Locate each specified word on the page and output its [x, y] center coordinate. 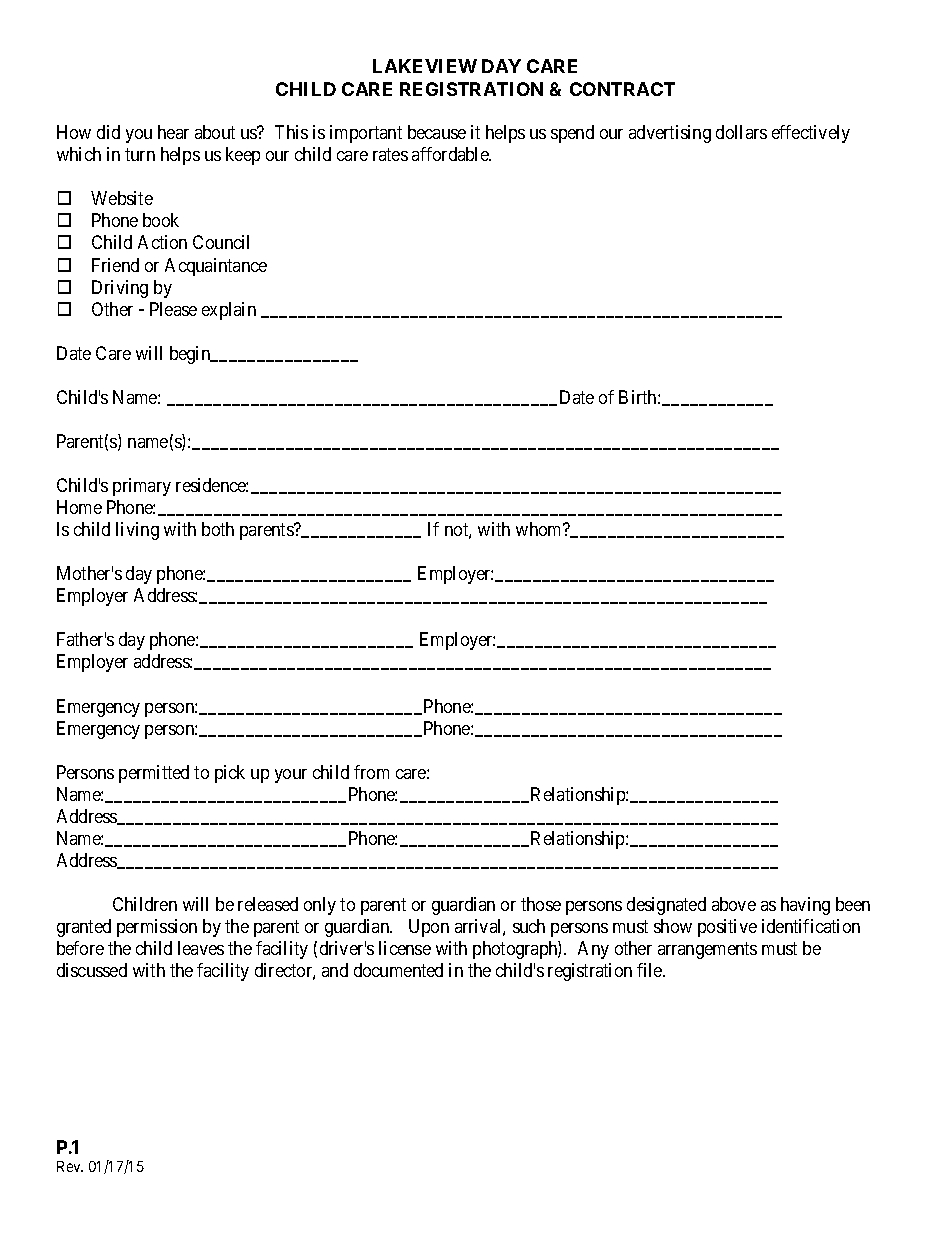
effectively [811, 134]
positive [727, 928]
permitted [154, 774]
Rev [70, 1166]
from [371, 772]
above [734, 904]
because [437, 132]
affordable [451, 154]
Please [173, 309]
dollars [741, 132]
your [291, 776]
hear [173, 132]
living [137, 531]
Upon [429, 928]
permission [157, 928]
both [218, 529]
